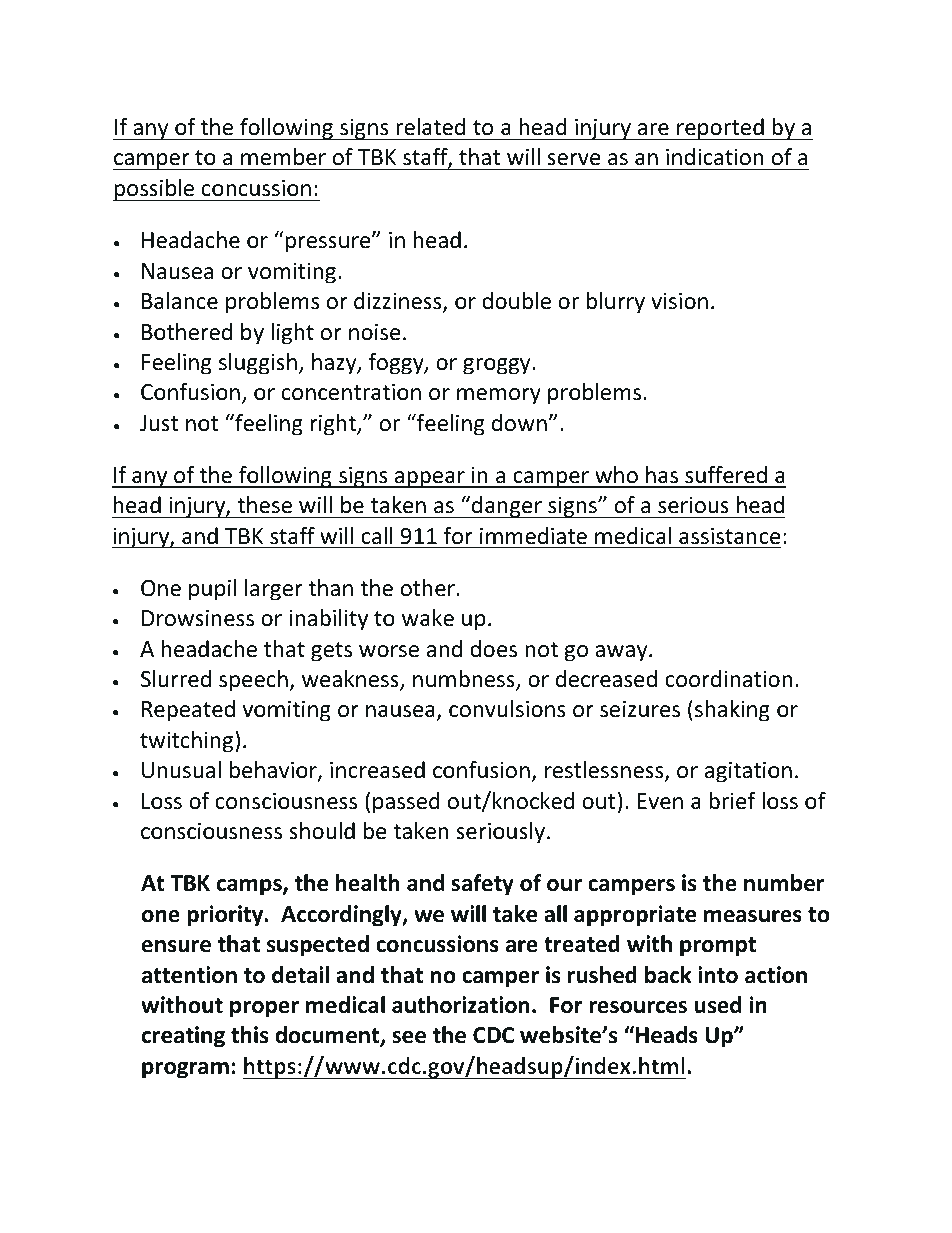  What do you see at coordinates (714, 157) in the screenshot?
I see `indication` at bounding box center [714, 157].
